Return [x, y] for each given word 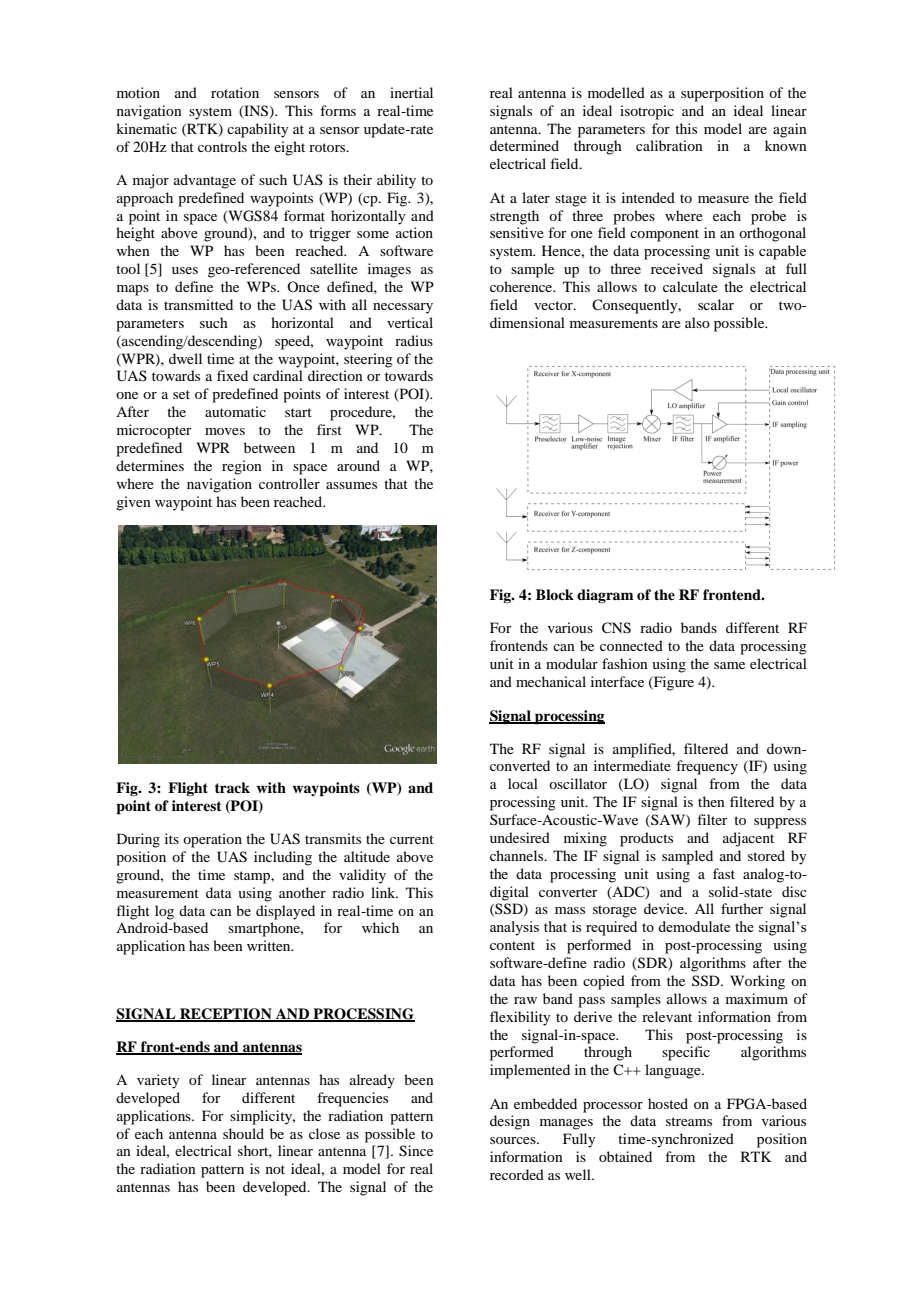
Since [416, 1151]
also [697, 322]
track [232, 787]
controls [222, 146]
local [523, 783]
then [711, 801]
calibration [669, 145]
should [243, 1133]
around [358, 465]
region [242, 467]
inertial [411, 92]
